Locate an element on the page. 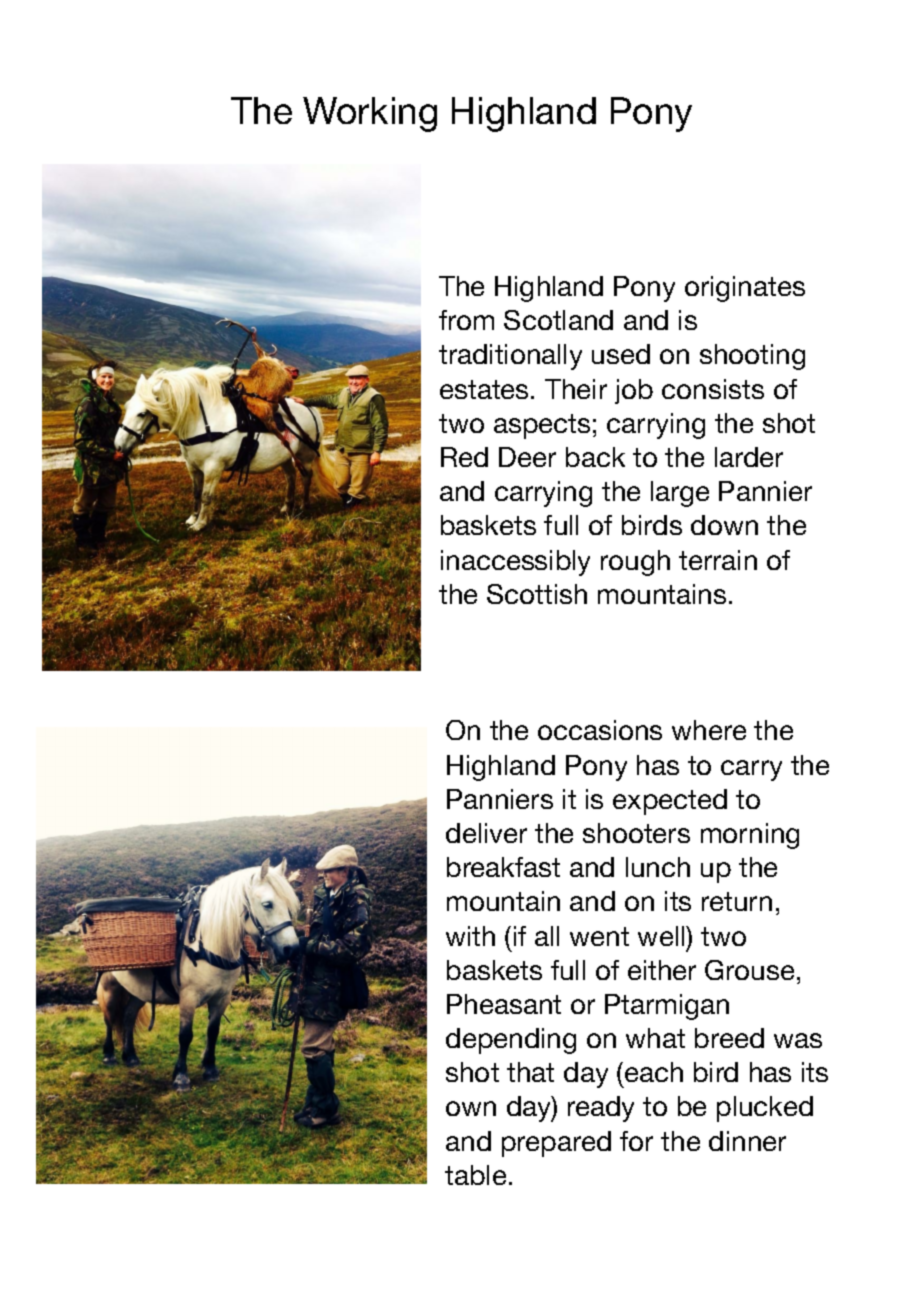 The height and width of the image is (1308, 924). estates is located at coordinates (484, 389).
